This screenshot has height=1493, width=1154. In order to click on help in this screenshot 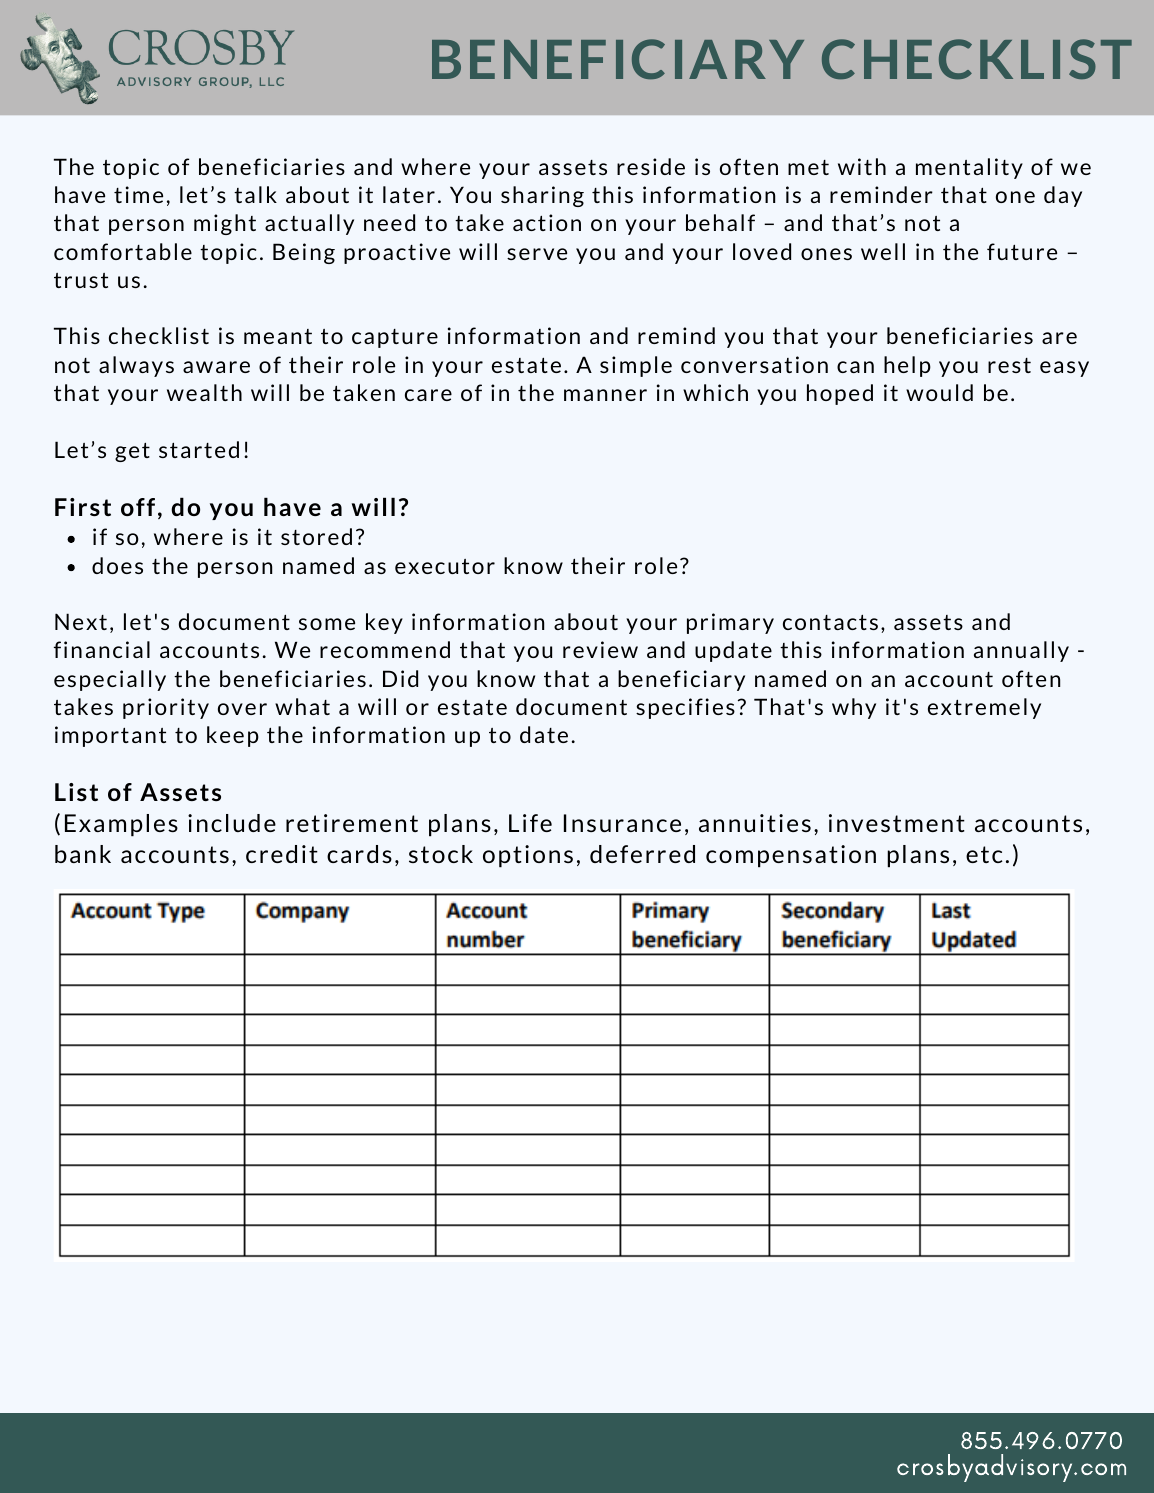, I will do `click(907, 366)`.
